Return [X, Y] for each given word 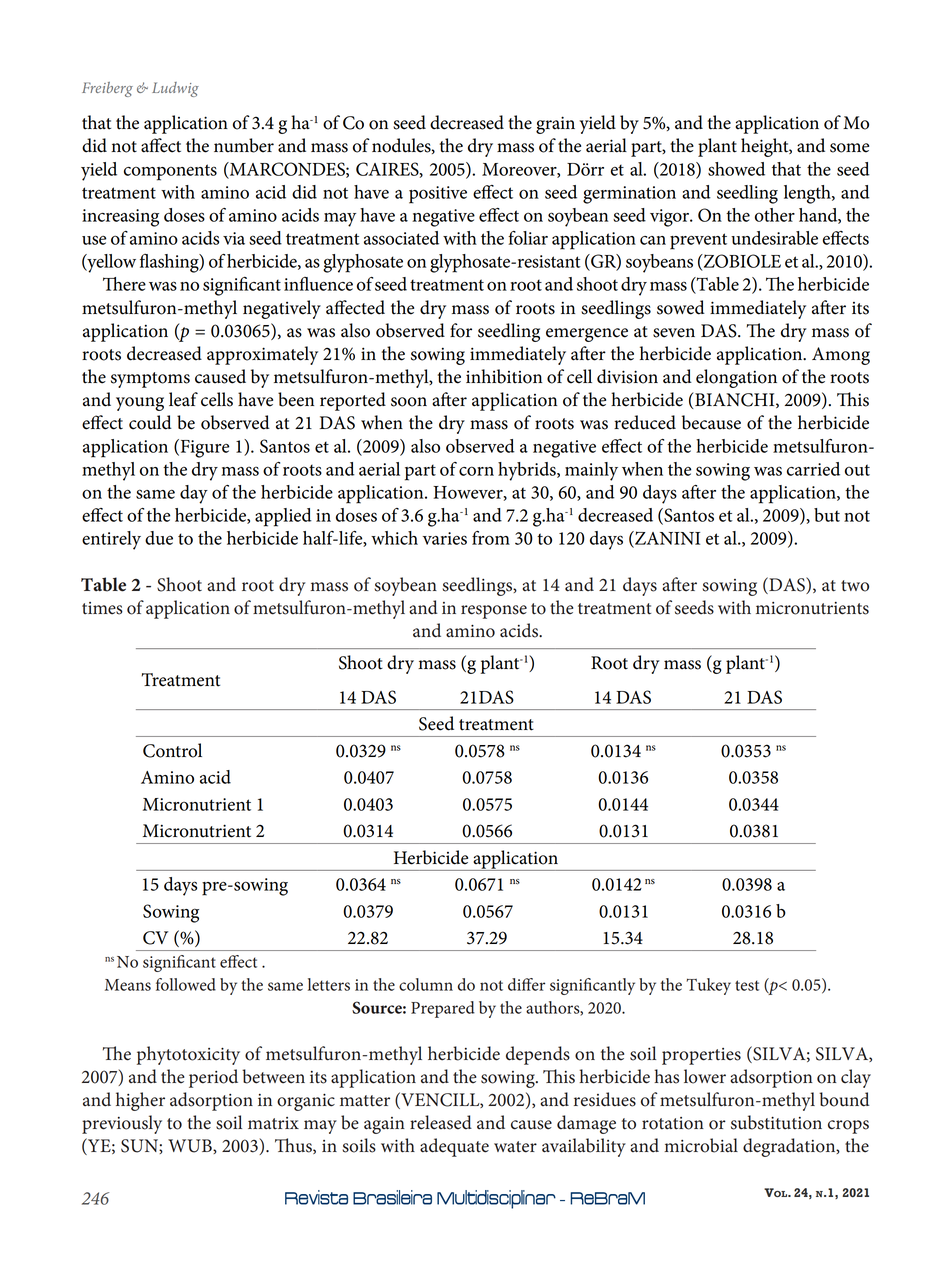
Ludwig [175, 89]
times [102, 608]
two [855, 586]
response [494, 612]
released [441, 1122]
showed [736, 169]
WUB [191, 1146]
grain [555, 125]
